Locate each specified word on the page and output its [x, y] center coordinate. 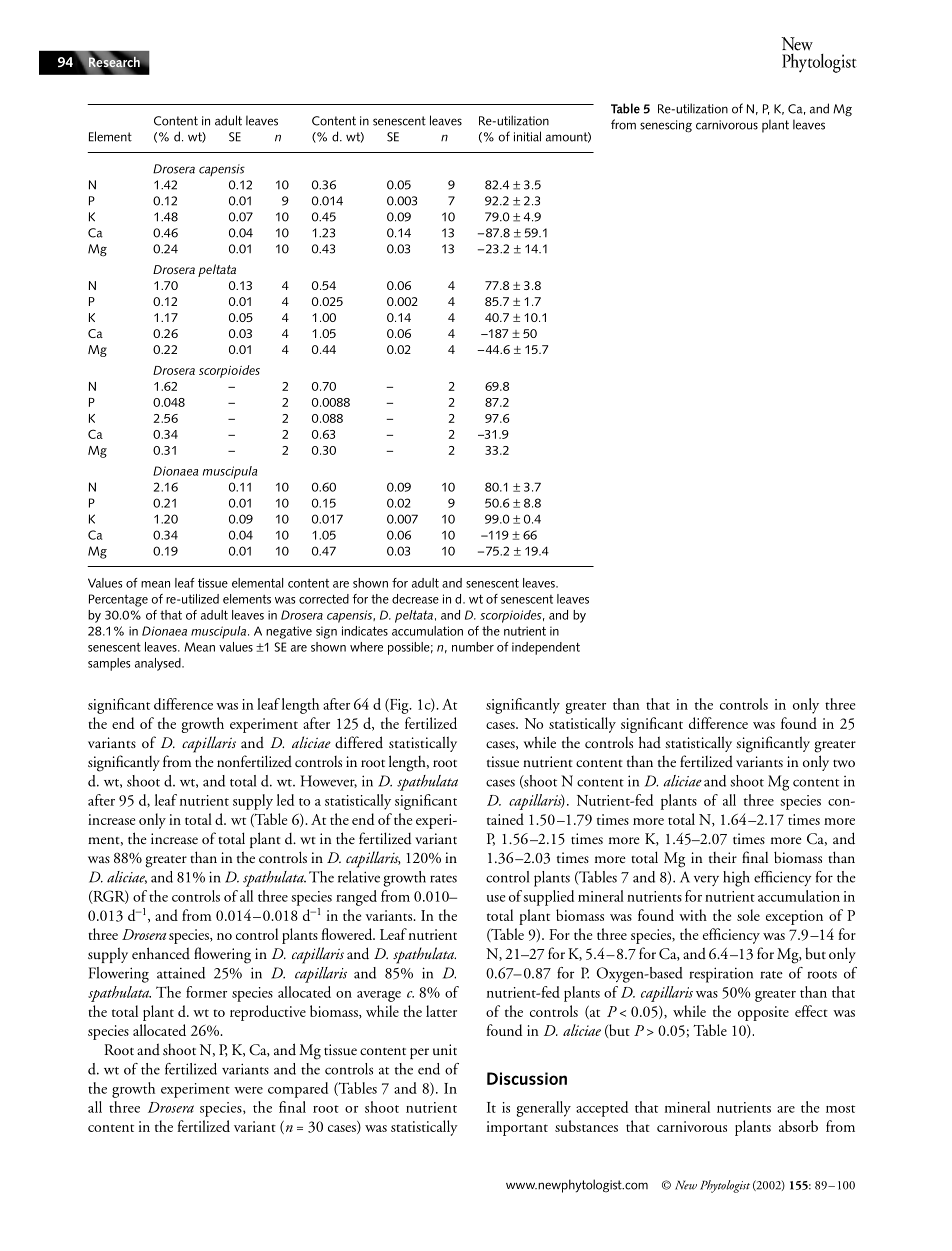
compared [298, 1090]
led [285, 800]
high [736, 879]
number [473, 647]
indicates [365, 631]
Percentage [118, 600]
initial [527, 136]
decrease [415, 599]
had [650, 742]
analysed [159, 664]
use [496, 898]
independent [546, 648]
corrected [324, 599]
